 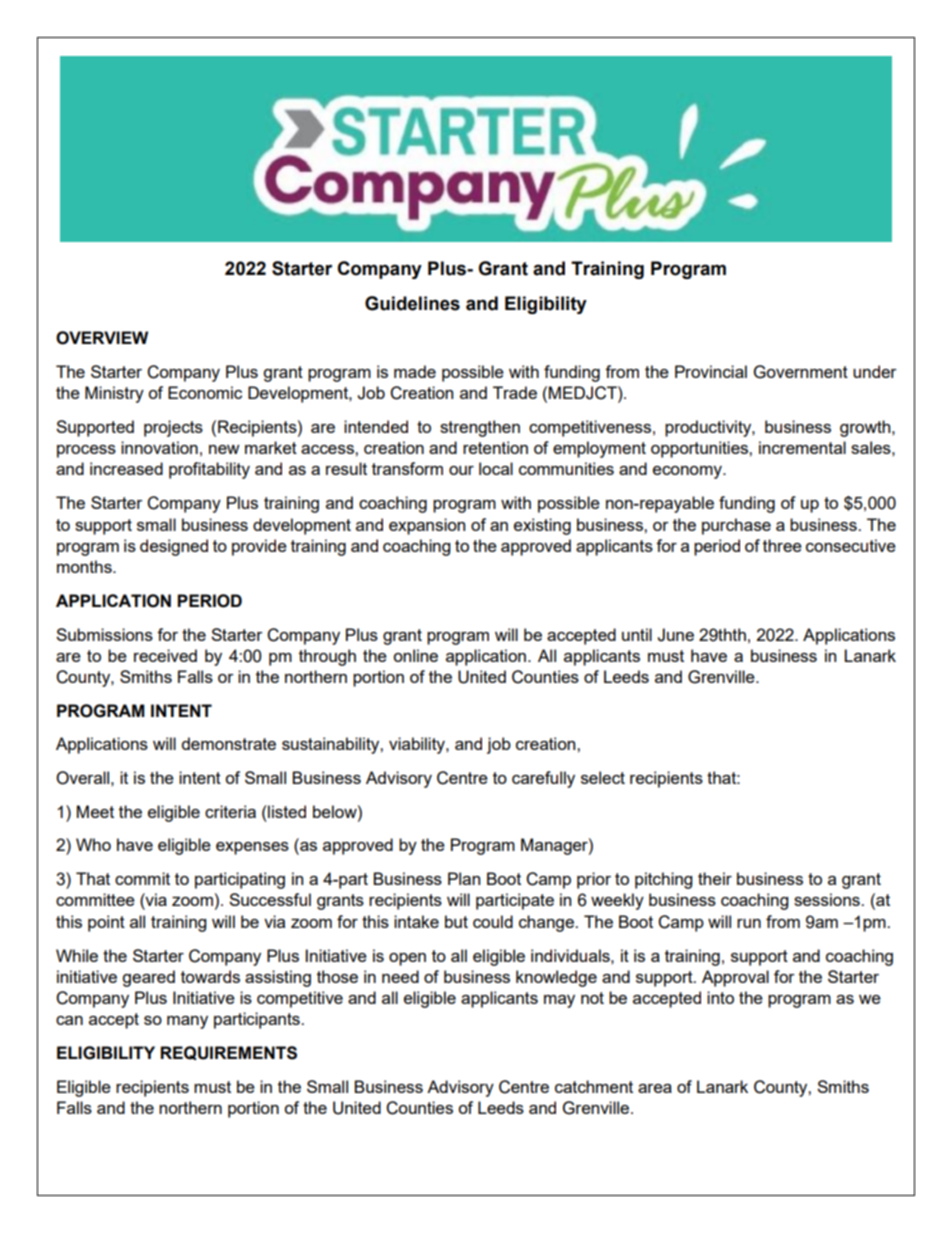 What do you see at coordinates (174, 547) in the screenshot?
I see `designed` at bounding box center [174, 547].
